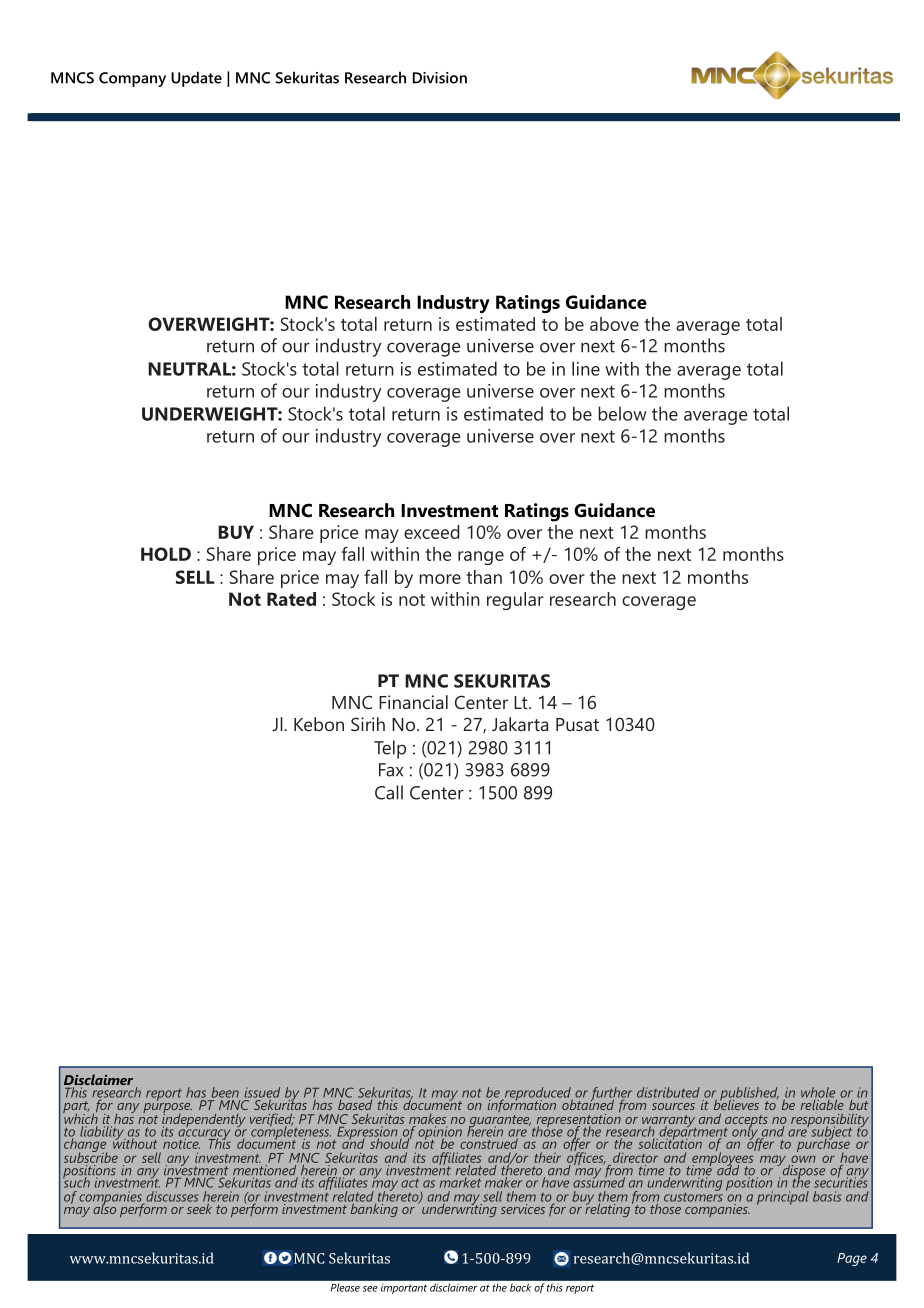  What do you see at coordinates (166, 554) in the image?
I see `HOLD` at bounding box center [166, 554].
